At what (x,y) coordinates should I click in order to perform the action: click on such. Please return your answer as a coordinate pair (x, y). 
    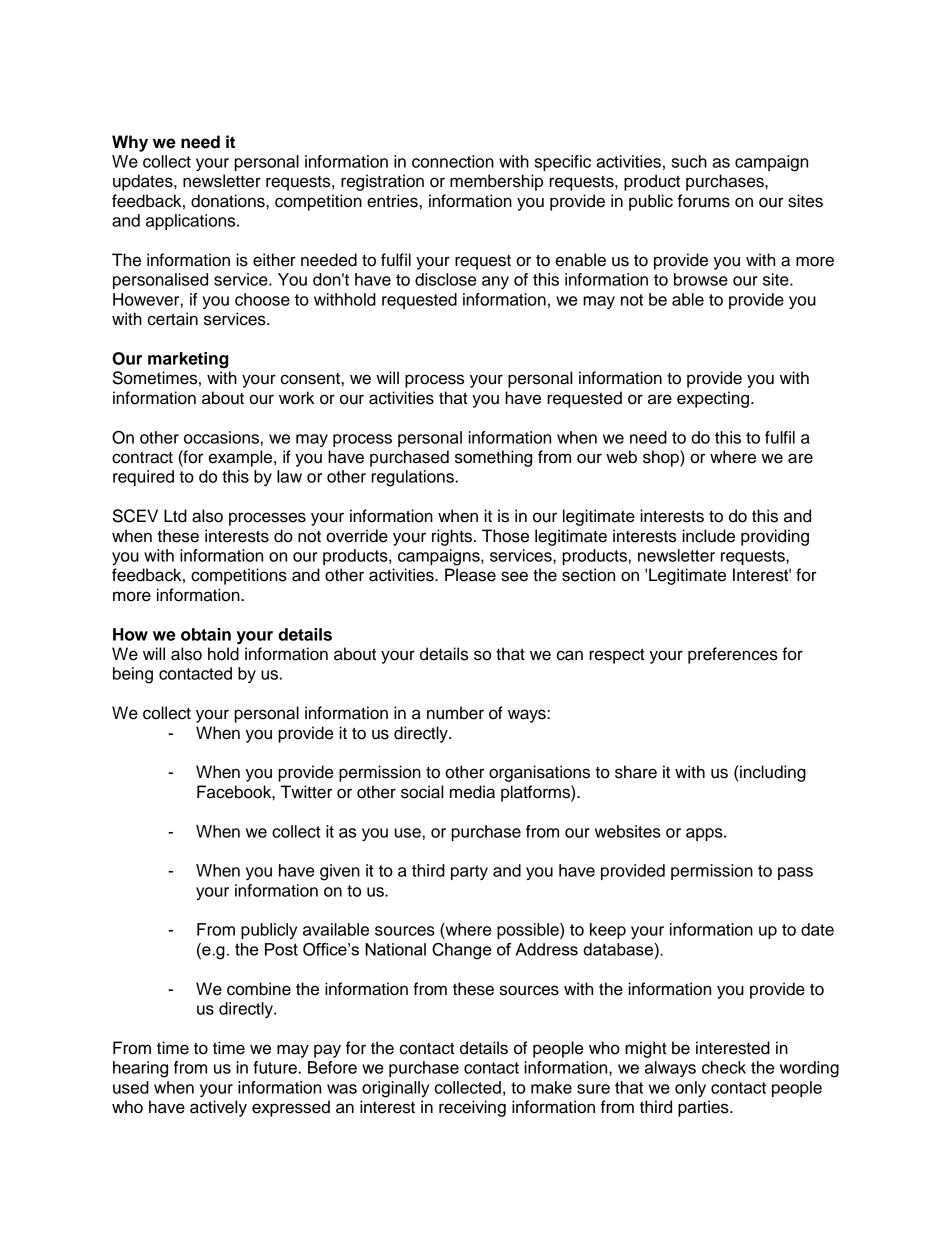
    Looking at the image, I should click on (689, 161).
